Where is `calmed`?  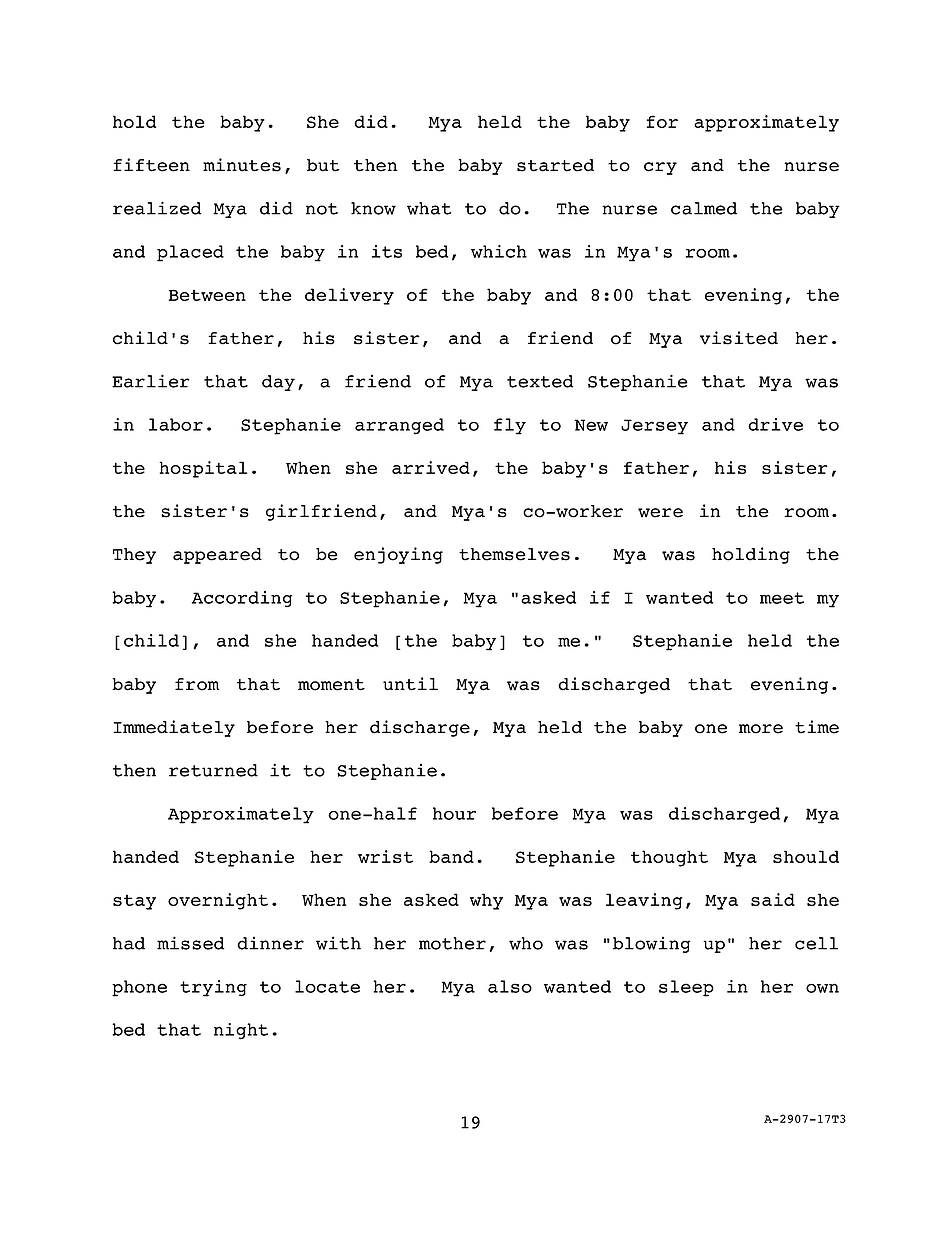 calmed is located at coordinates (704, 208).
